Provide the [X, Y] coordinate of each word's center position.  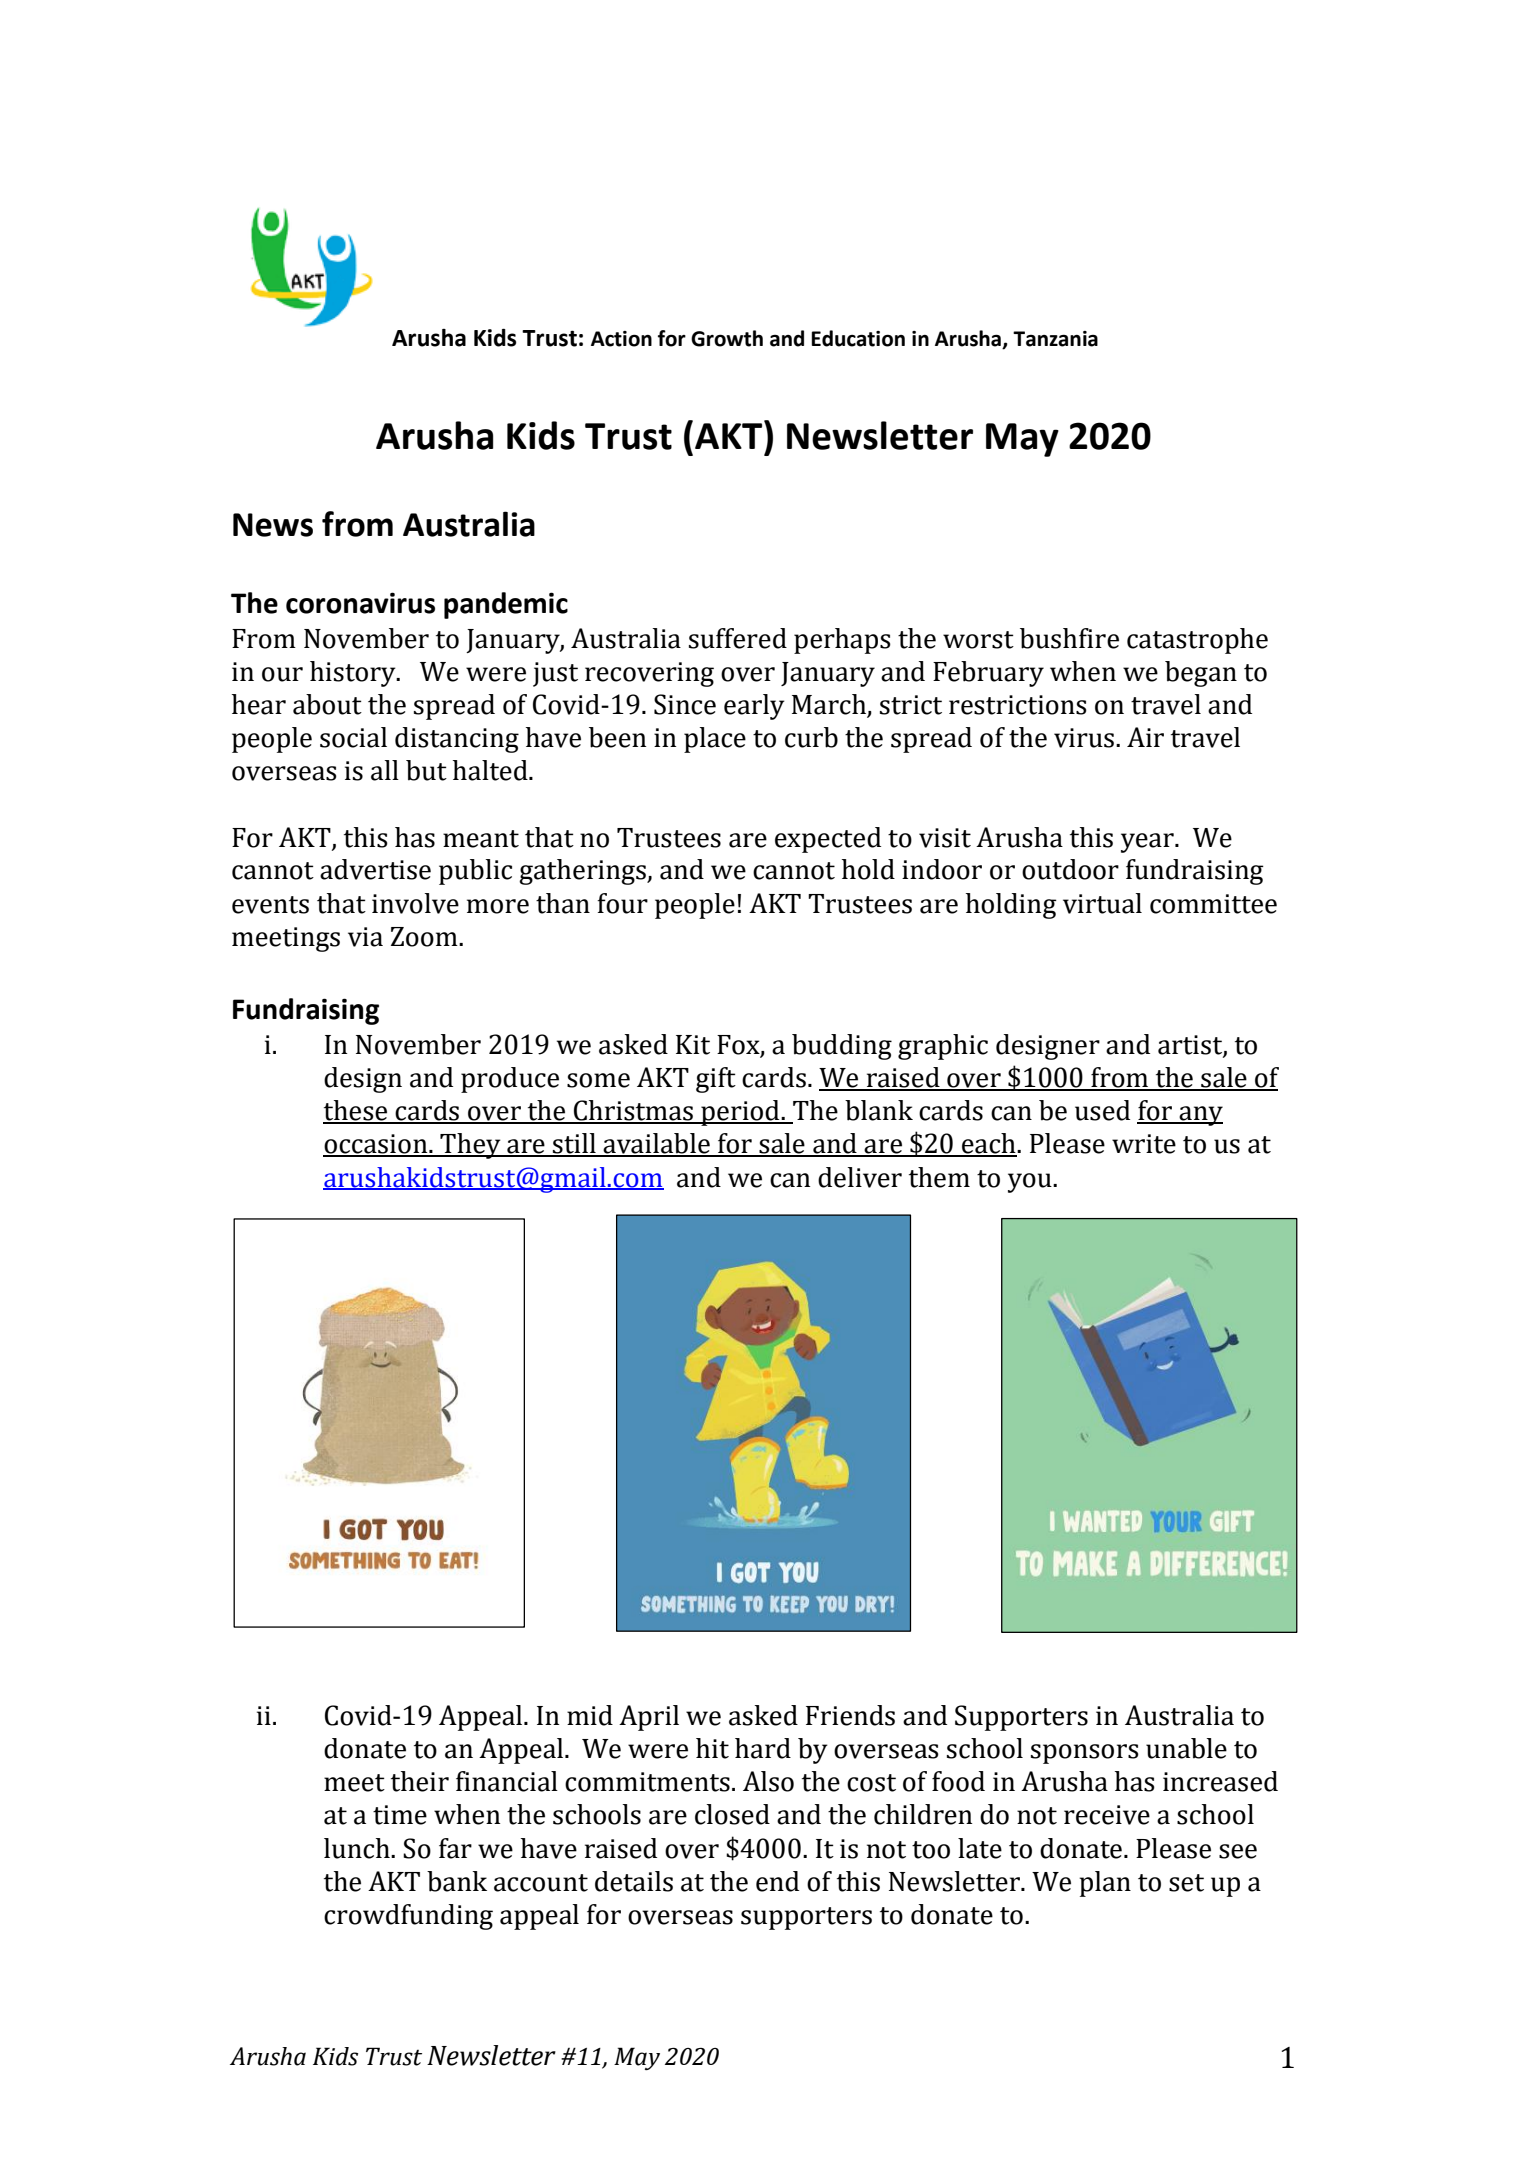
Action [621, 339]
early [754, 707]
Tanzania [1055, 339]
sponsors [1085, 1754]
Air [1145, 737]
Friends [850, 1715]
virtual [1102, 903]
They [470, 1146]
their [420, 1781]
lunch [358, 1848]
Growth [727, 338]
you [1031, 1183]
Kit [693, 1045]
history [354, 674]
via [365, 937]
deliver [860, 1177]
